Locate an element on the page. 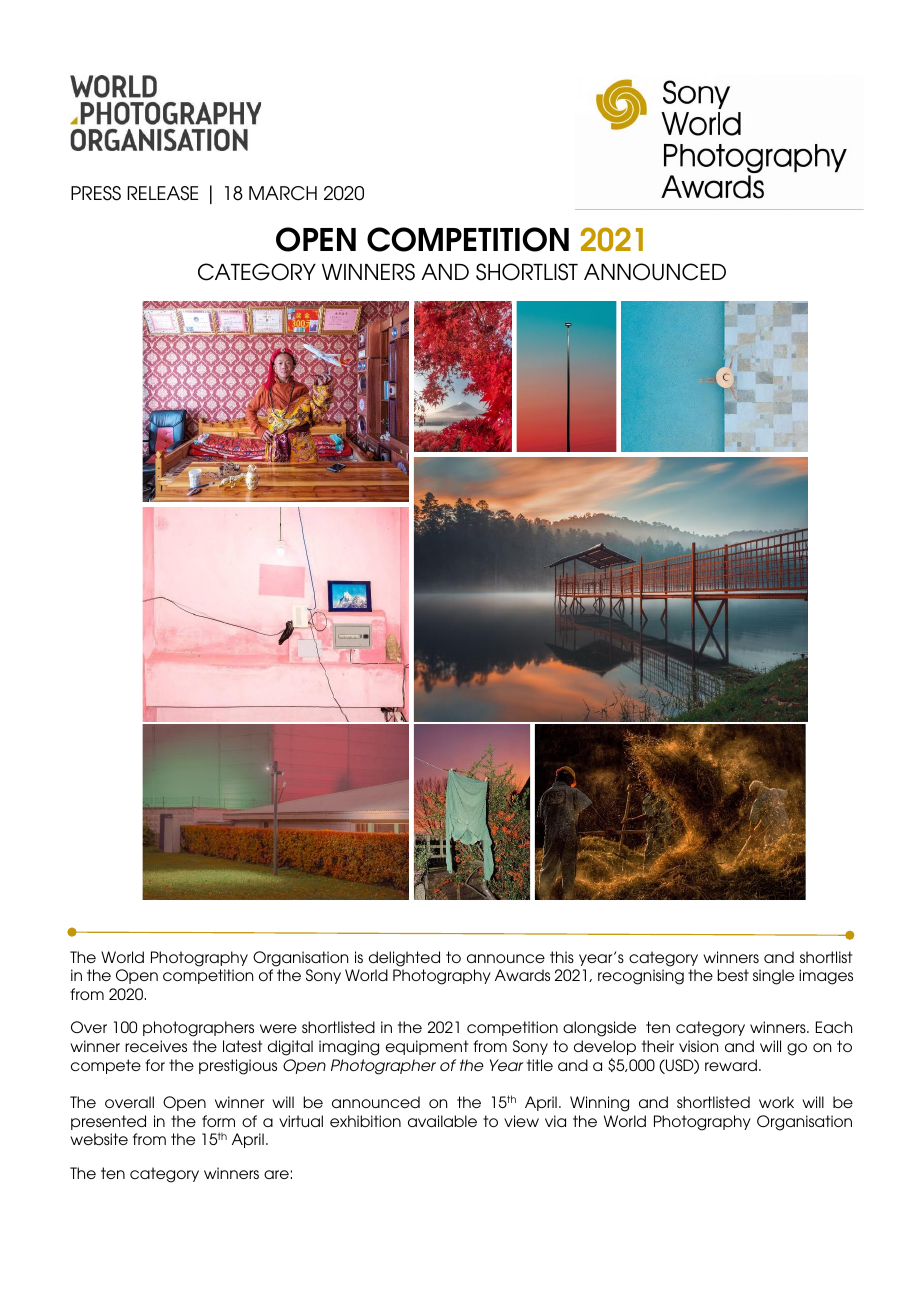  delighted is located at coordinates (404, 959).
